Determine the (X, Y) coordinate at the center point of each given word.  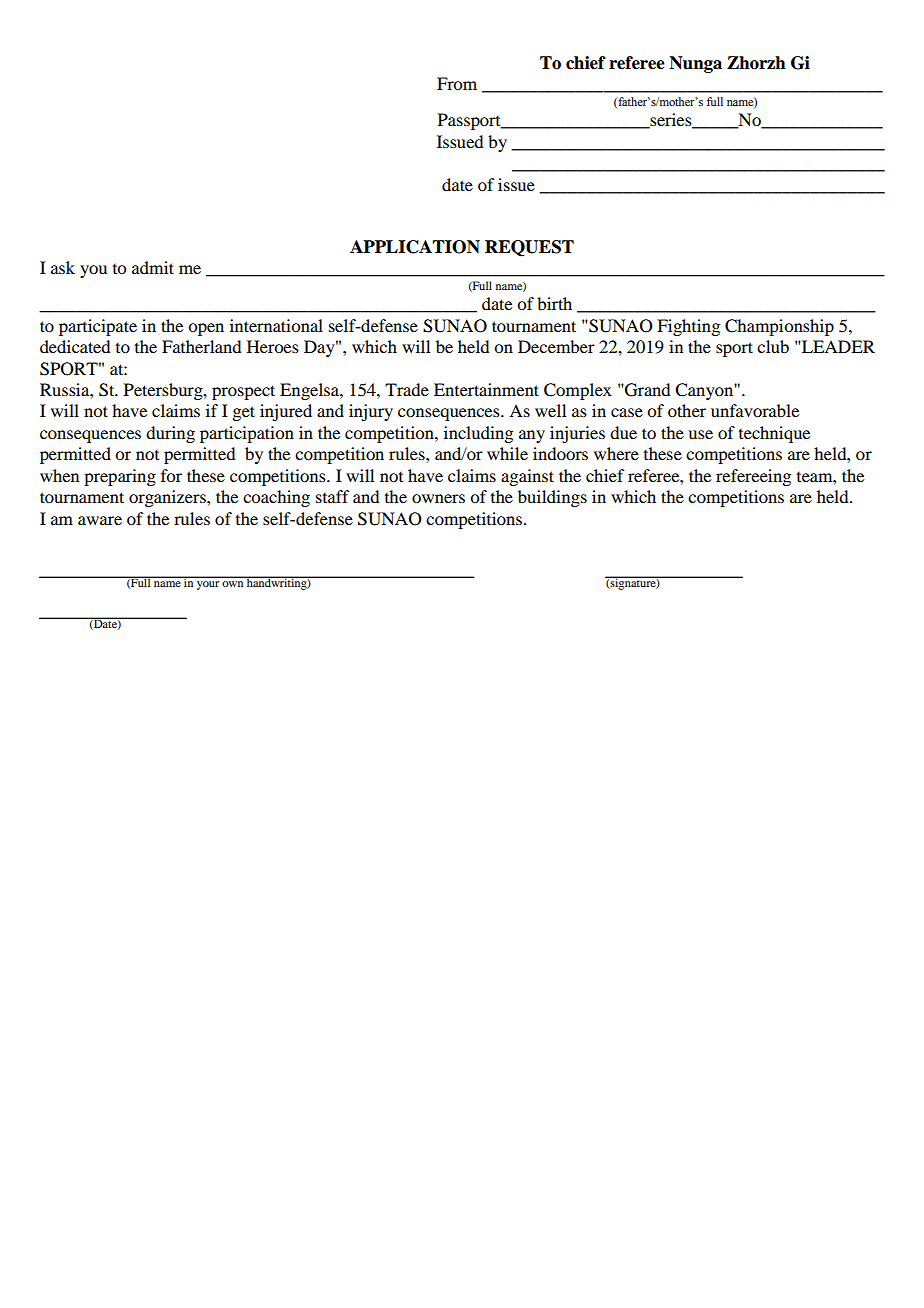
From (457, 83)
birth (554, 303)
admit (153, 267)
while (507, 453)
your (208, 585)
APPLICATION (415, 247)
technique (774, 434)
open (206, 329)
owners (438, 498)
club (773, 346)
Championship (779, 327)
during (170, 434)
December (556, 346)
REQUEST (529, 248)
